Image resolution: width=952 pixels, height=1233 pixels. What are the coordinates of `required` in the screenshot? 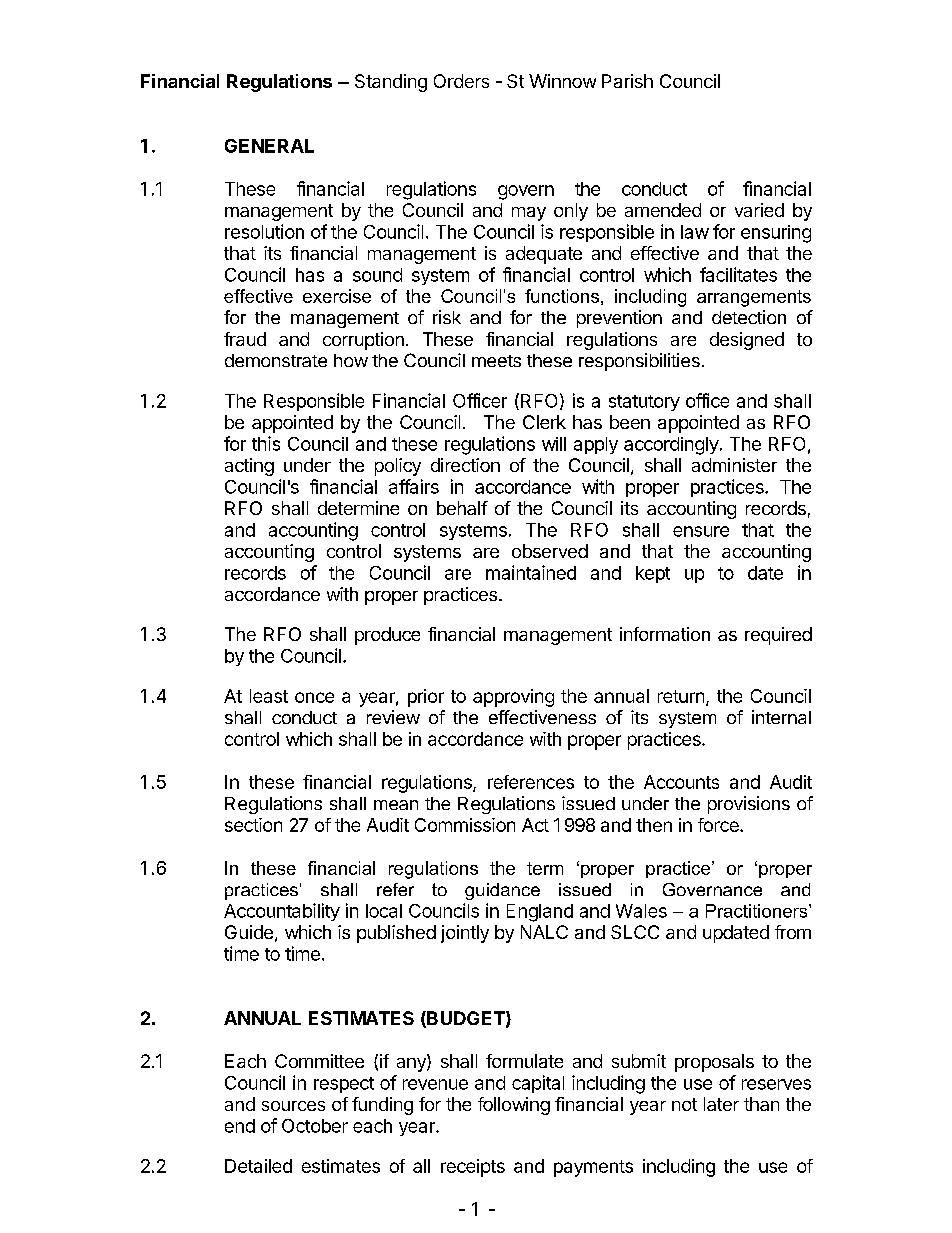 It's located at (778, 636).
